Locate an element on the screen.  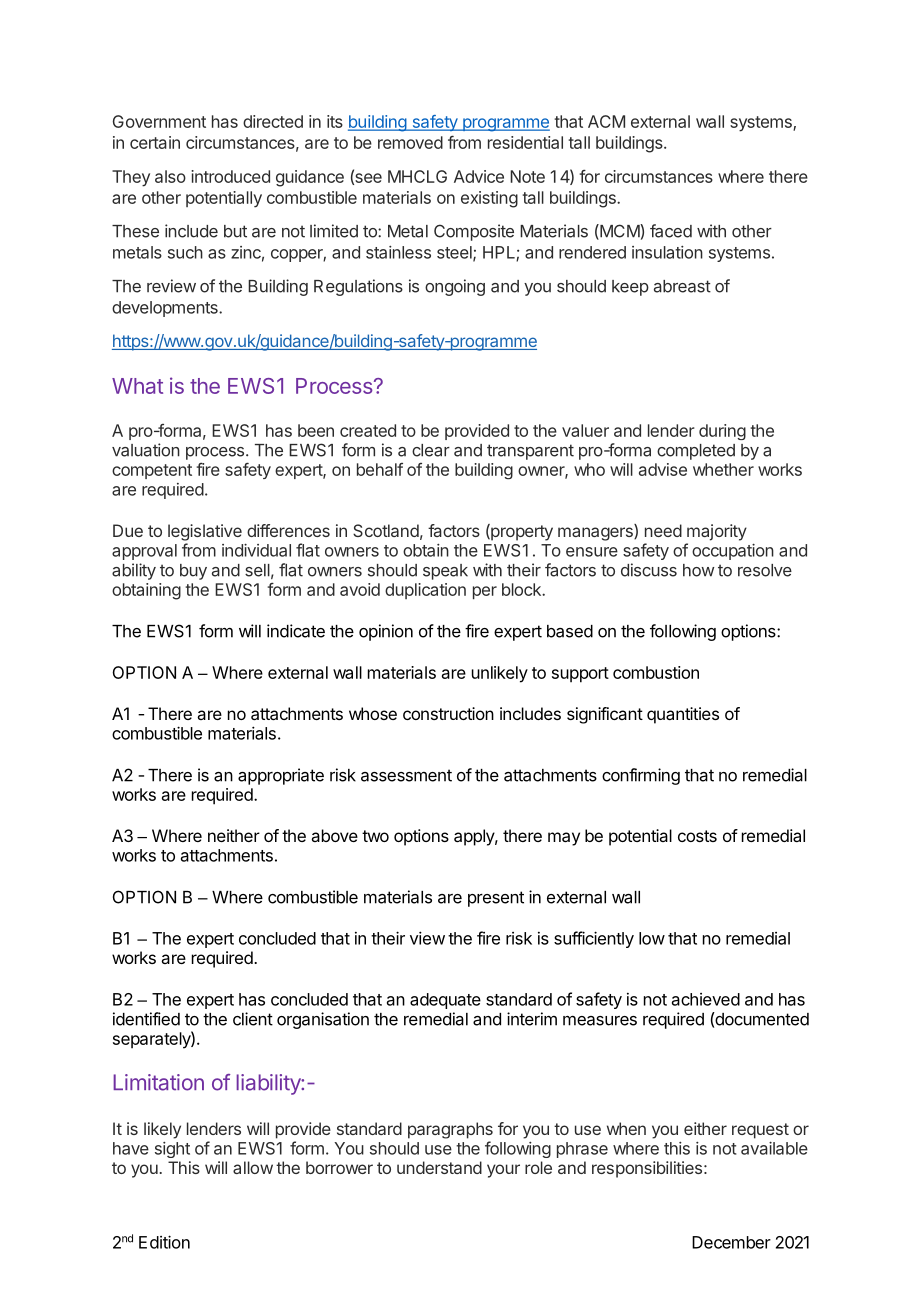
present is located at coordinates (496, 899).
